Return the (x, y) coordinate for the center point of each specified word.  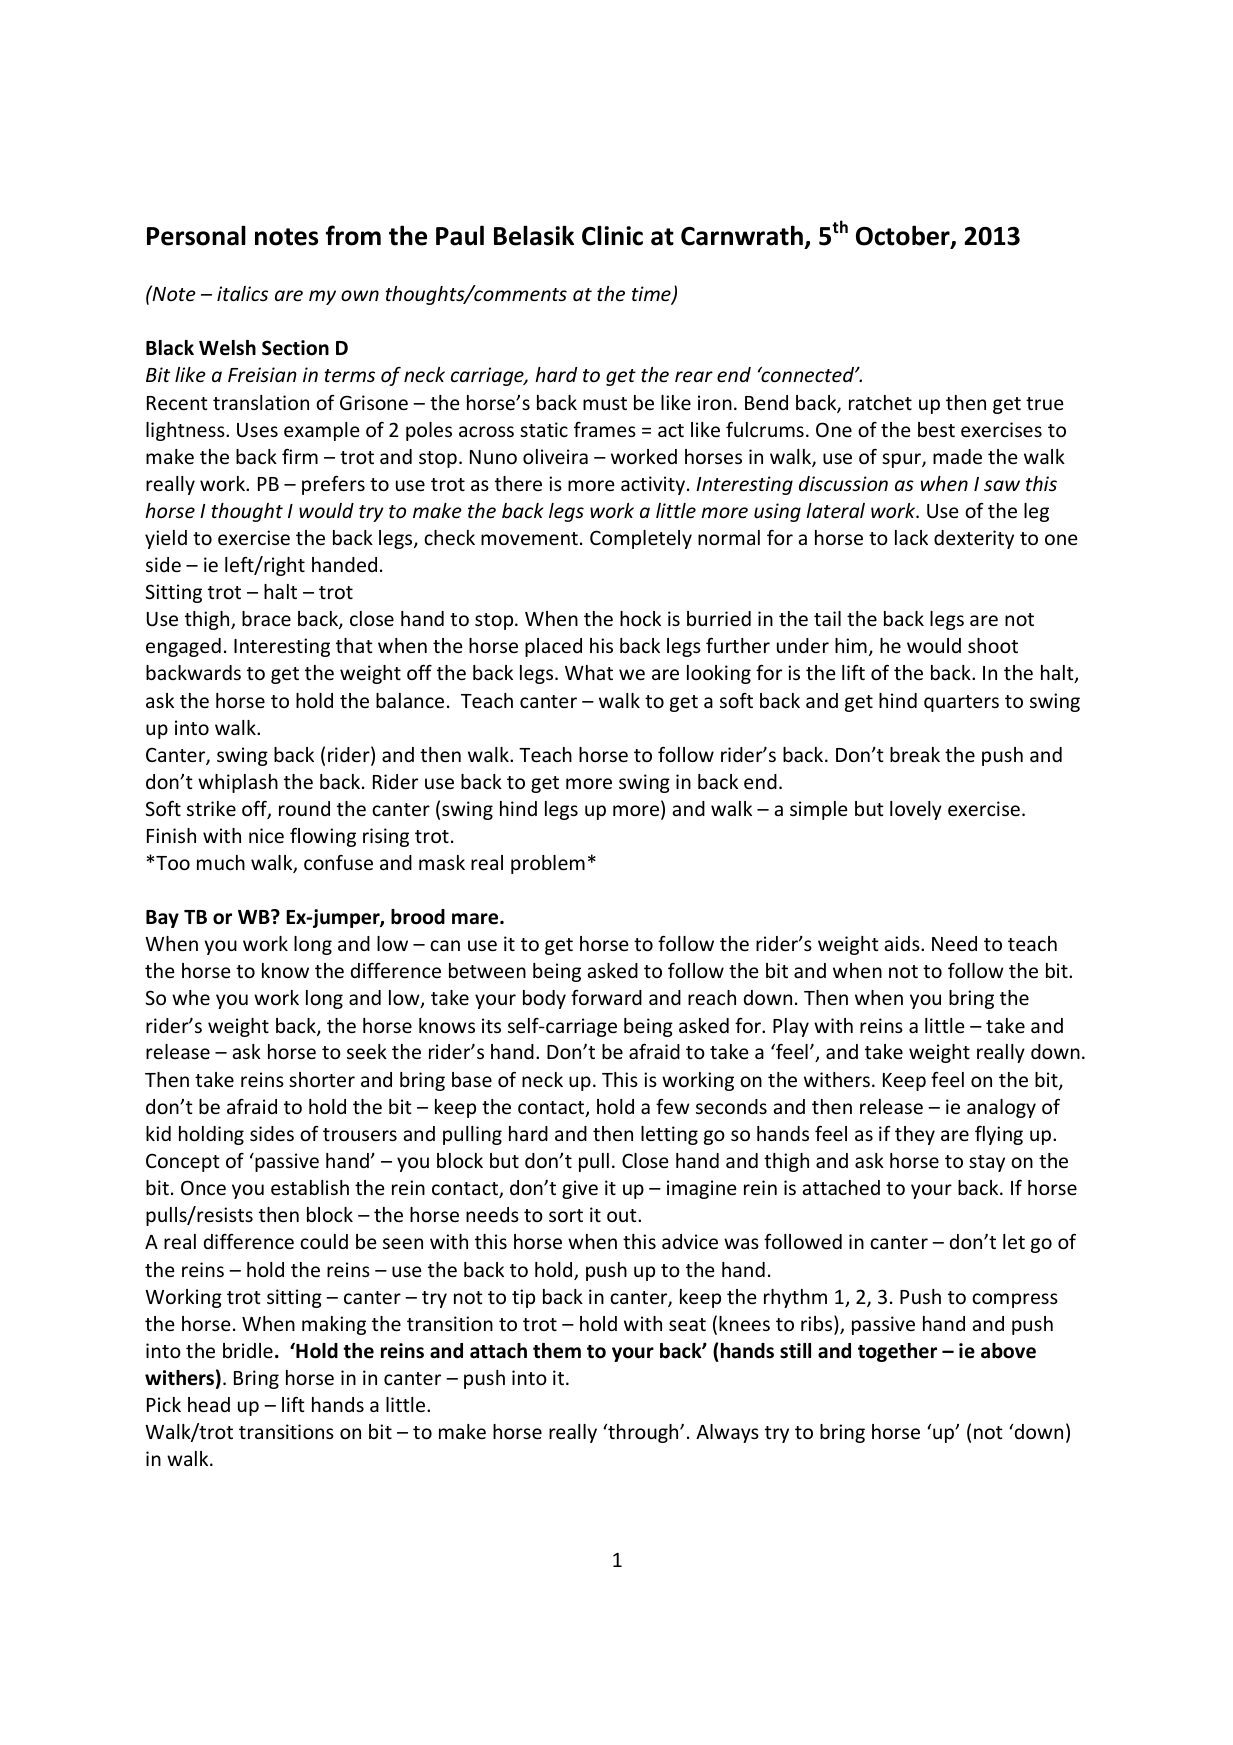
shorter (322, 1079)
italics (242, 293)
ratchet (880, 402)
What (589, 672)
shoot (993, 645)
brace (266, 618)
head (209, 1404)
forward (606, 997)
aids (903, 943)
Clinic (612, 235)
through (643, 1433)
